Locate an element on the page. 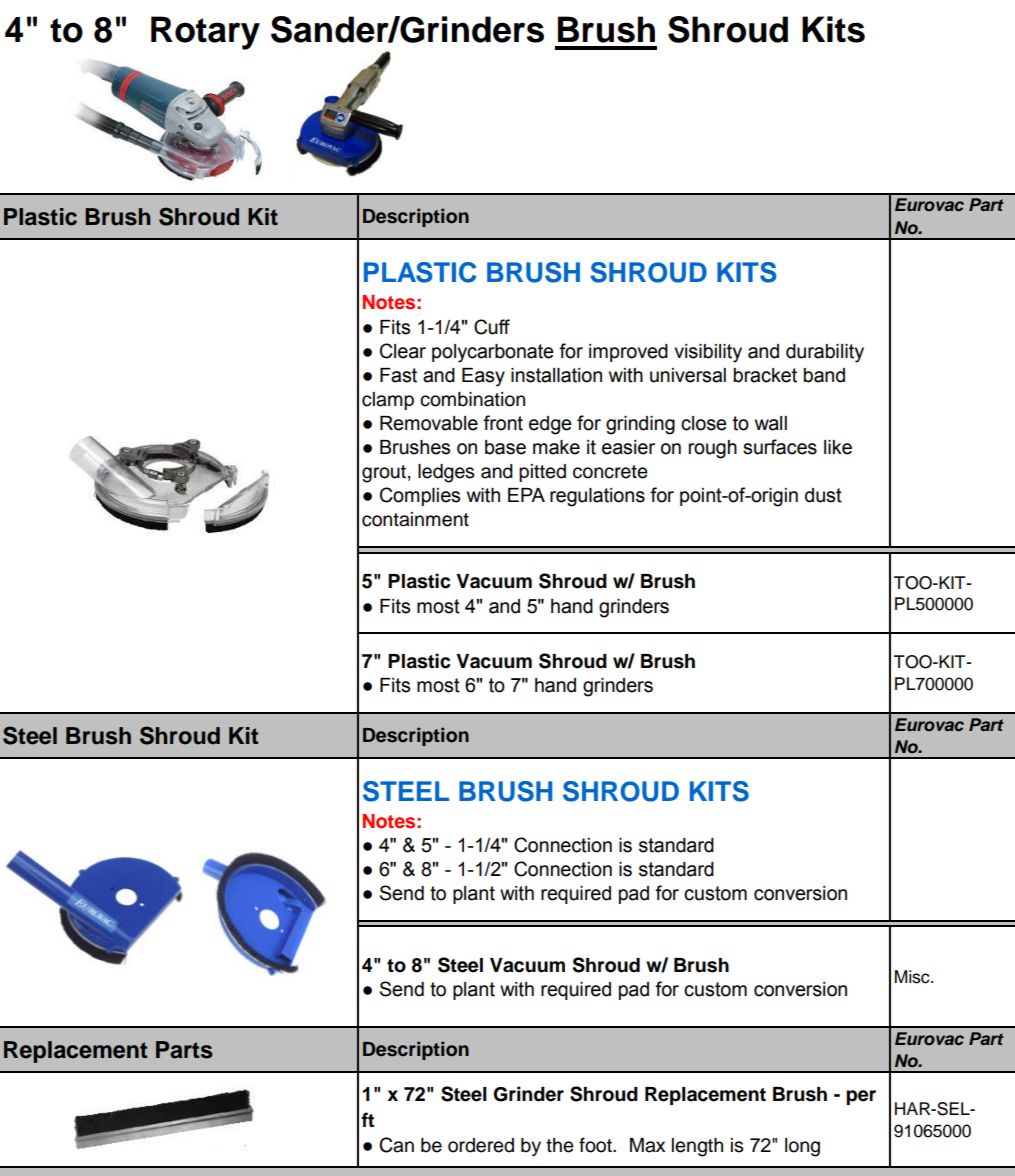  regulations is located at coordinates (597, 497).
